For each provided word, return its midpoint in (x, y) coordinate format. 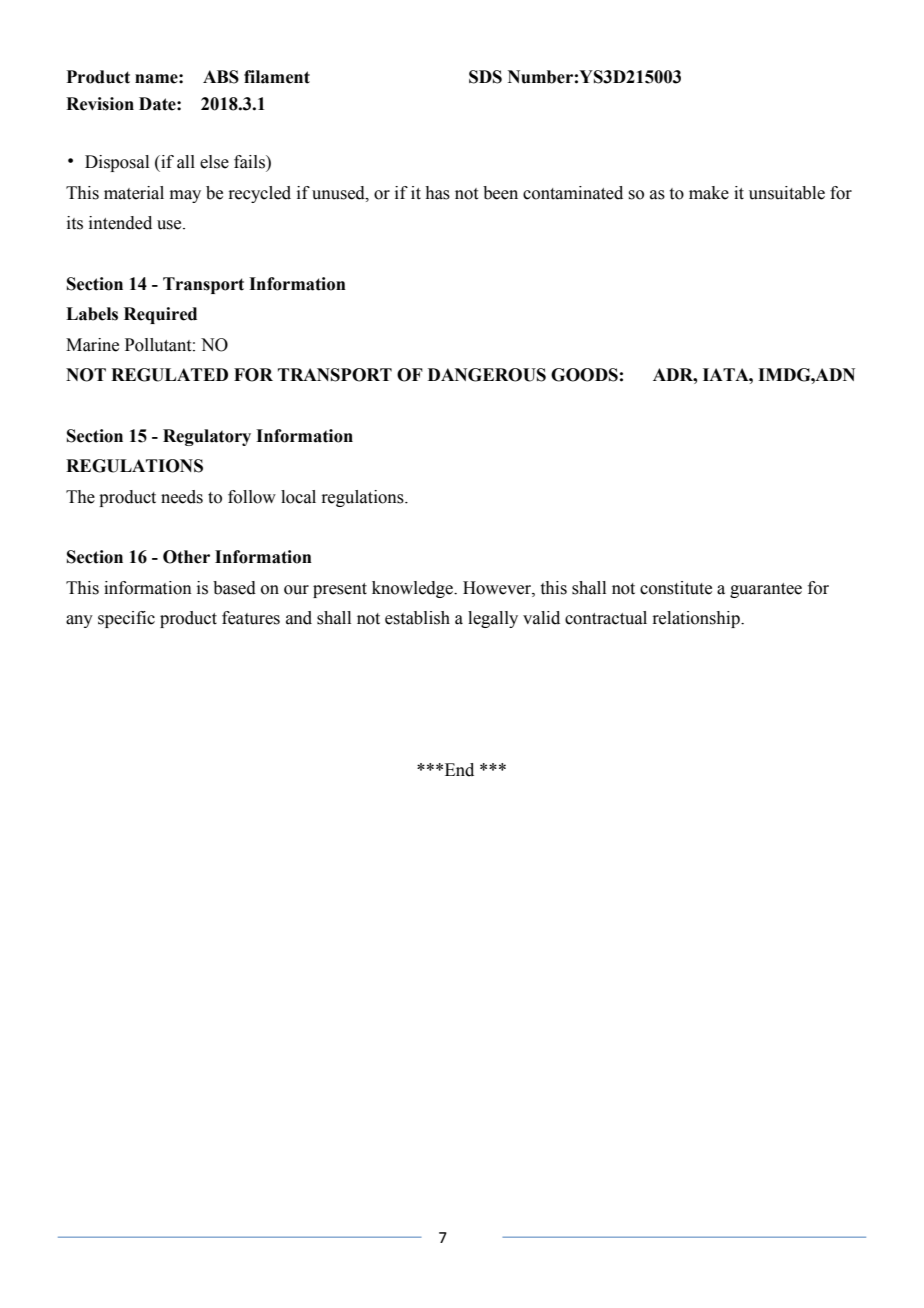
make (709, 193)
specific (126, 619)
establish (417, 618)
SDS (485, 77)
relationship (697, 619)
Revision (100, 104)
